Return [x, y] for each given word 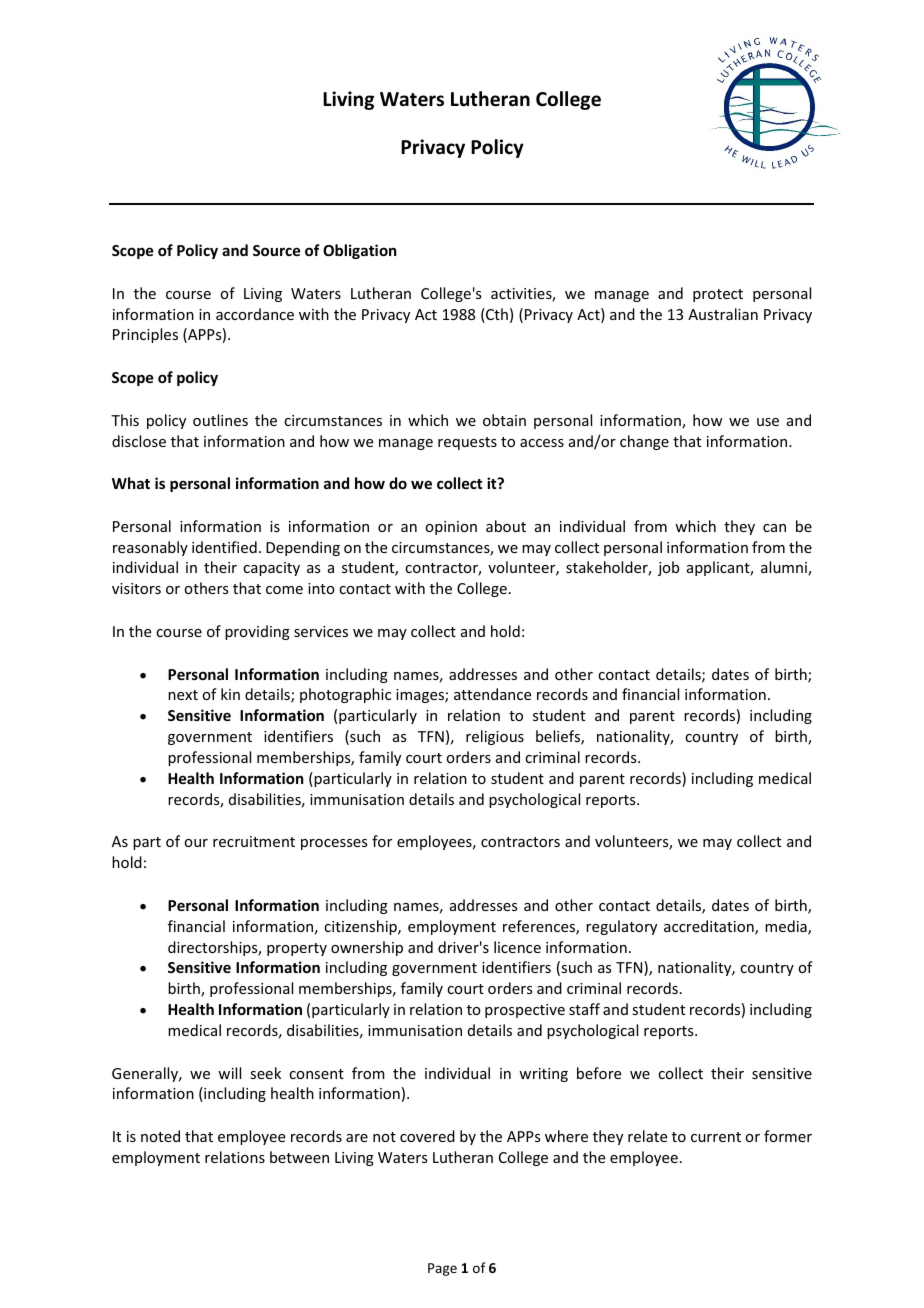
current [716, 1137]
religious [495, 737]
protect [718, 295]
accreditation [710, 927]
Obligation [359, 251]
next [183, 695]
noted [160, 1136]
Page [442, 1269]
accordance [255, 314]
